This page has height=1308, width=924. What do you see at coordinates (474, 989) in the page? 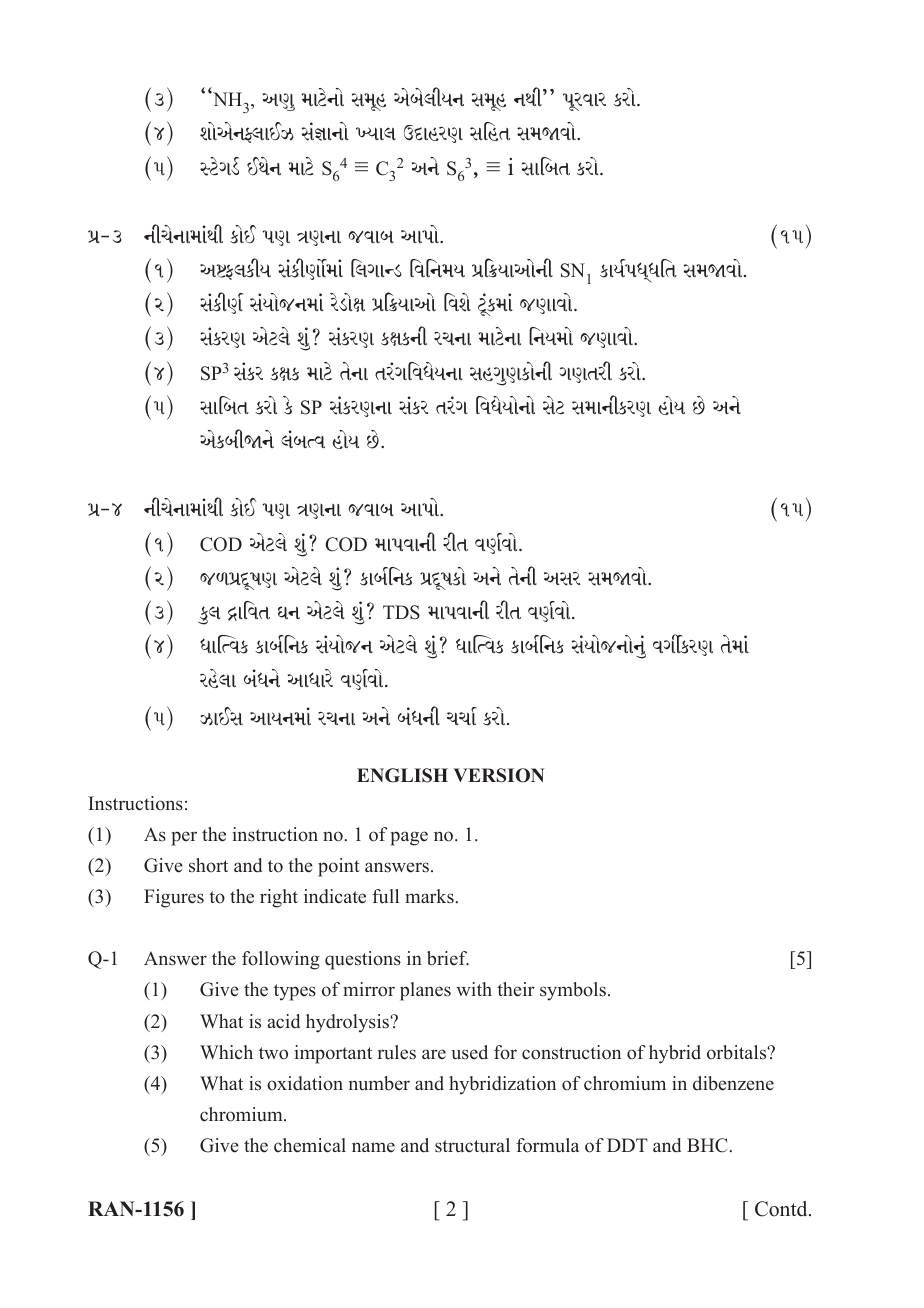
I see `with` at bounding box center [474, 989].
